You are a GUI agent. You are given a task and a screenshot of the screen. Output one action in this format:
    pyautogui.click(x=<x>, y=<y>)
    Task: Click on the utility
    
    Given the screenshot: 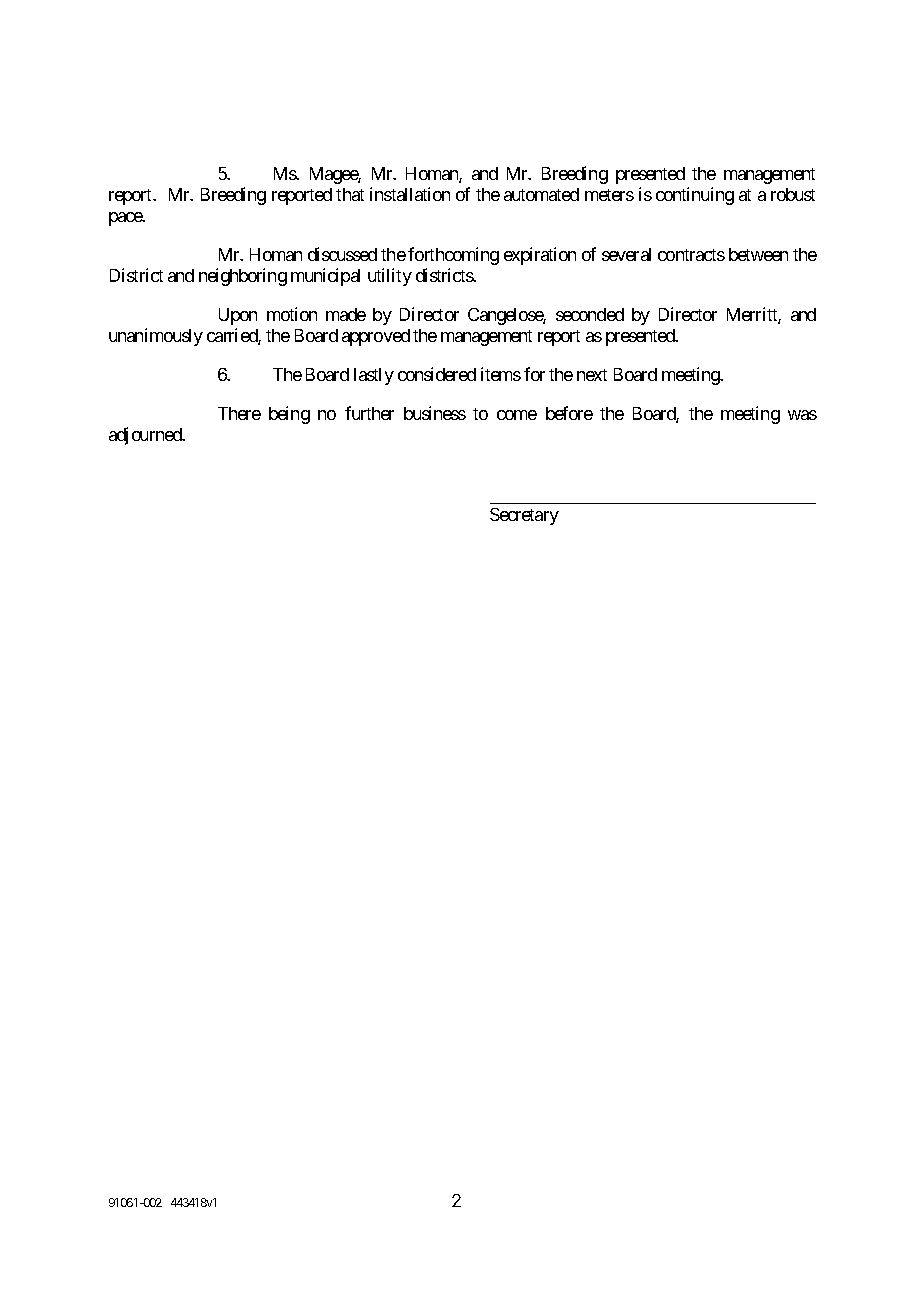 What is the action you would take?
    pyautogui.click(x=390, y=277)
